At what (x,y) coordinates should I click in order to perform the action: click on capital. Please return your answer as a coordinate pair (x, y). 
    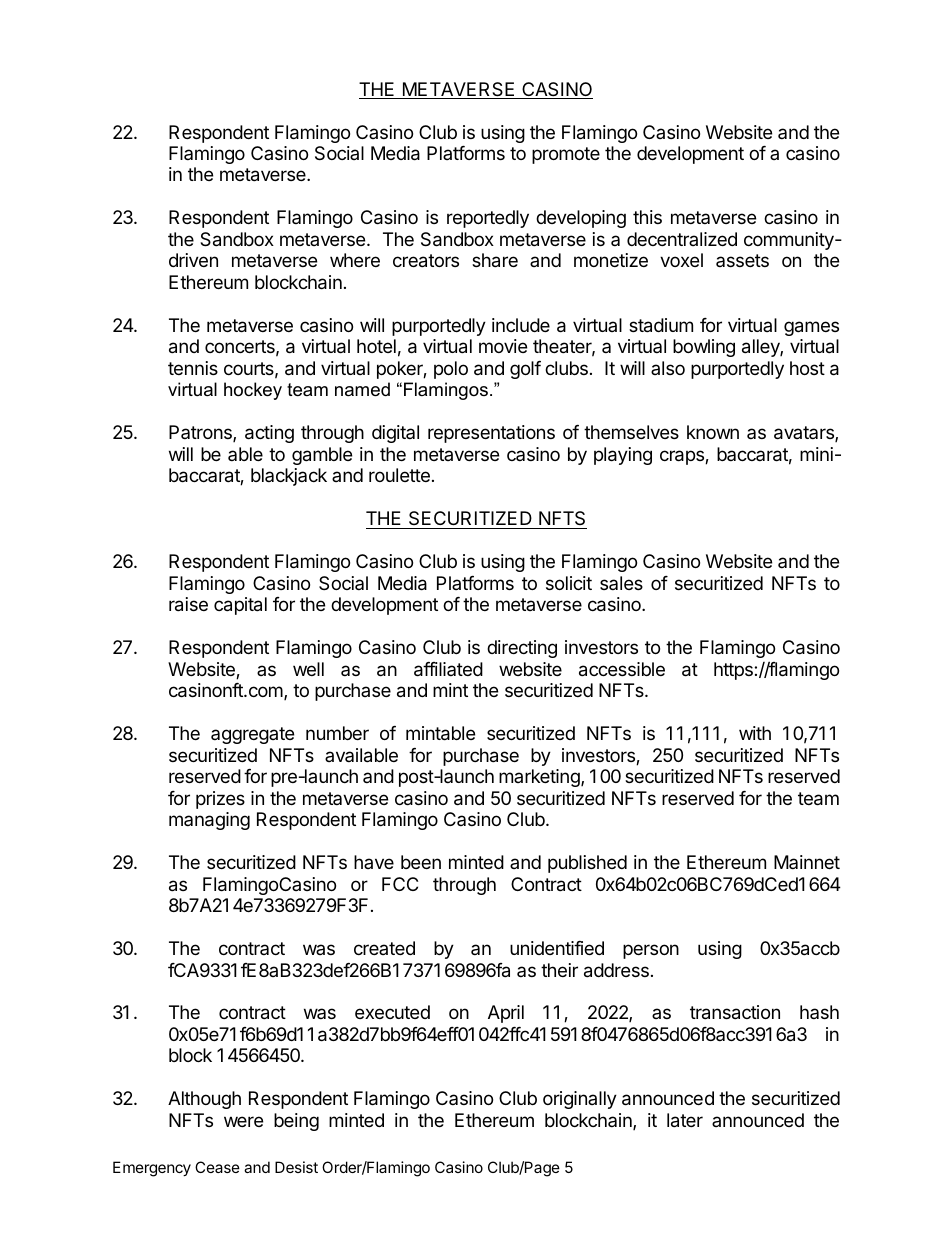
    Looking at the image, I should click on (240, 606).
